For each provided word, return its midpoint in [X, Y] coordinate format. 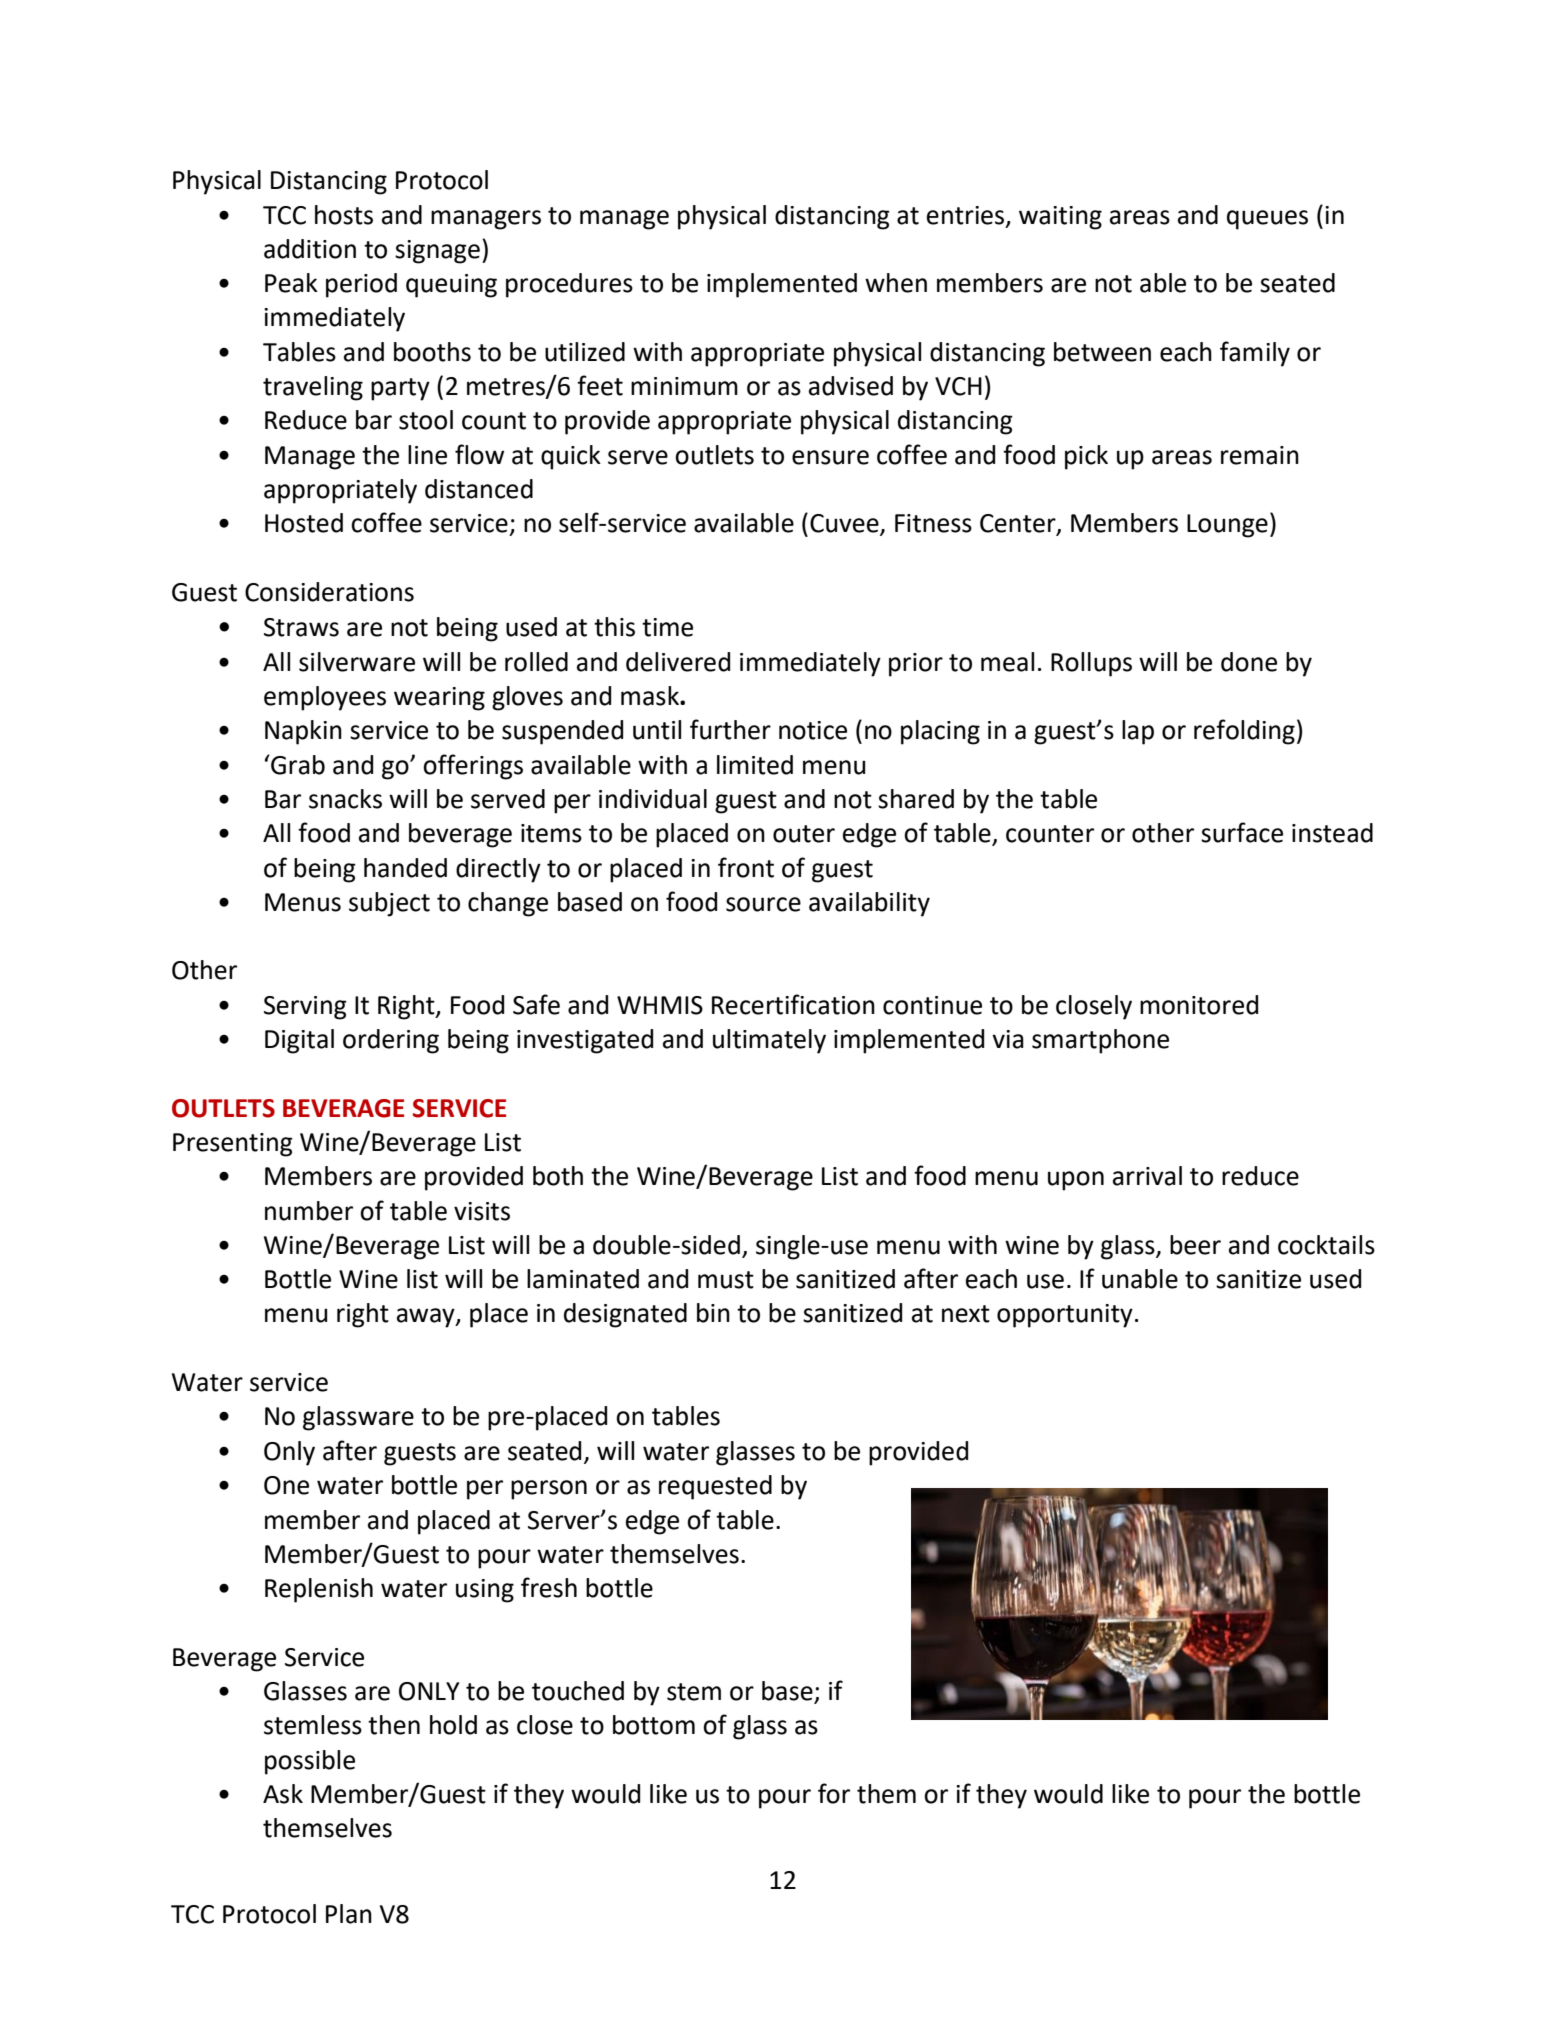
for [834, 1793]
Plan [349, 1914]
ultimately [769, 1041]
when [896, 283]
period [361, 285]
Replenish [319, 1590]
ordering [391, 1041]
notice [813, 730]
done [1249, 662]
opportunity [1065, 1316]
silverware [357, 662]
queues [1267, 220]
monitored [1199, 1005]
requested [715, 1487]
